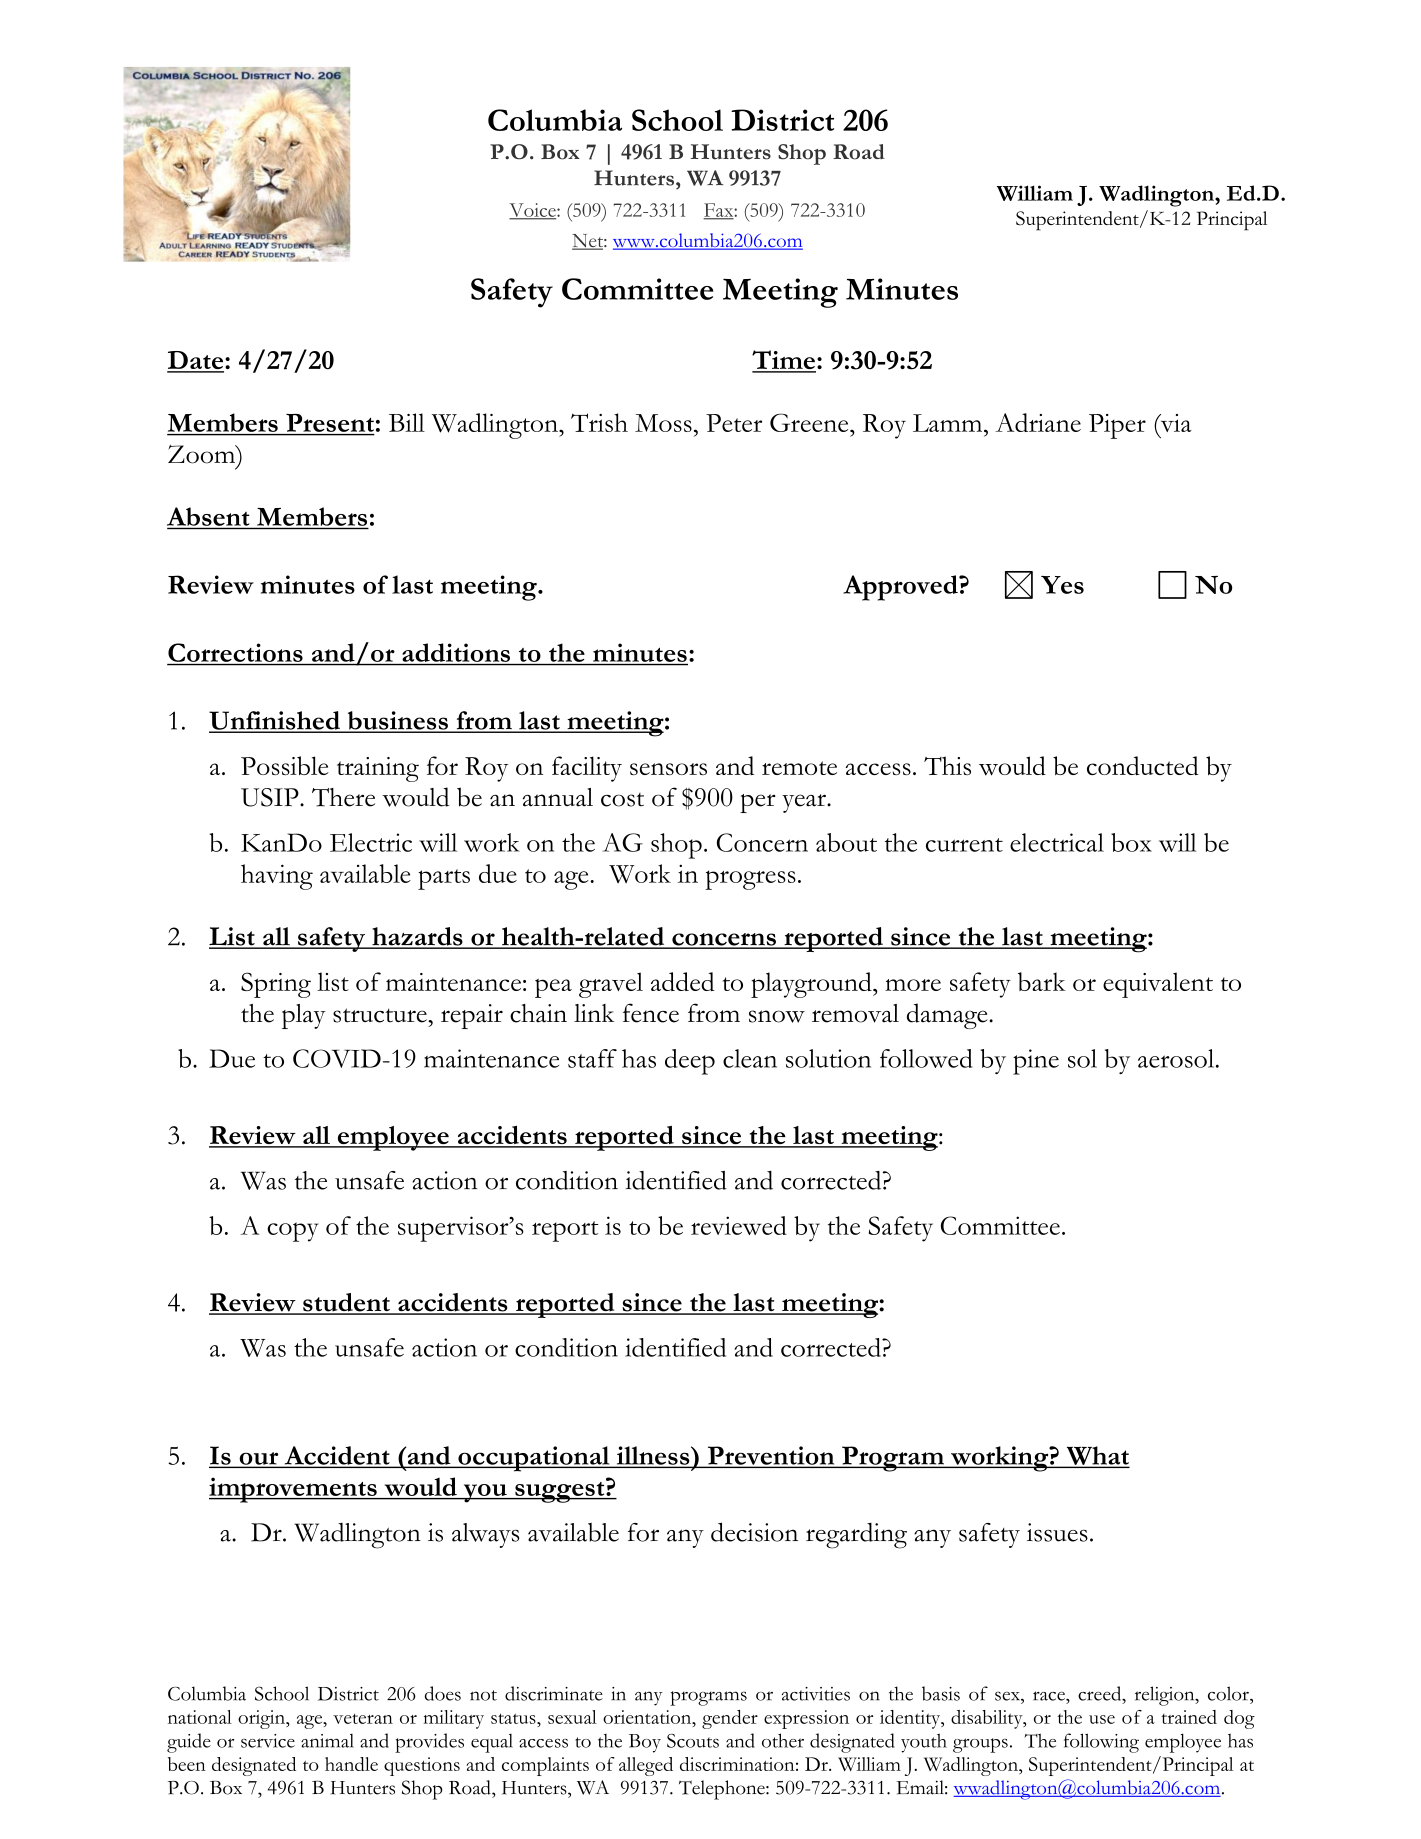  I want to click on Time, so click(784, 361).
